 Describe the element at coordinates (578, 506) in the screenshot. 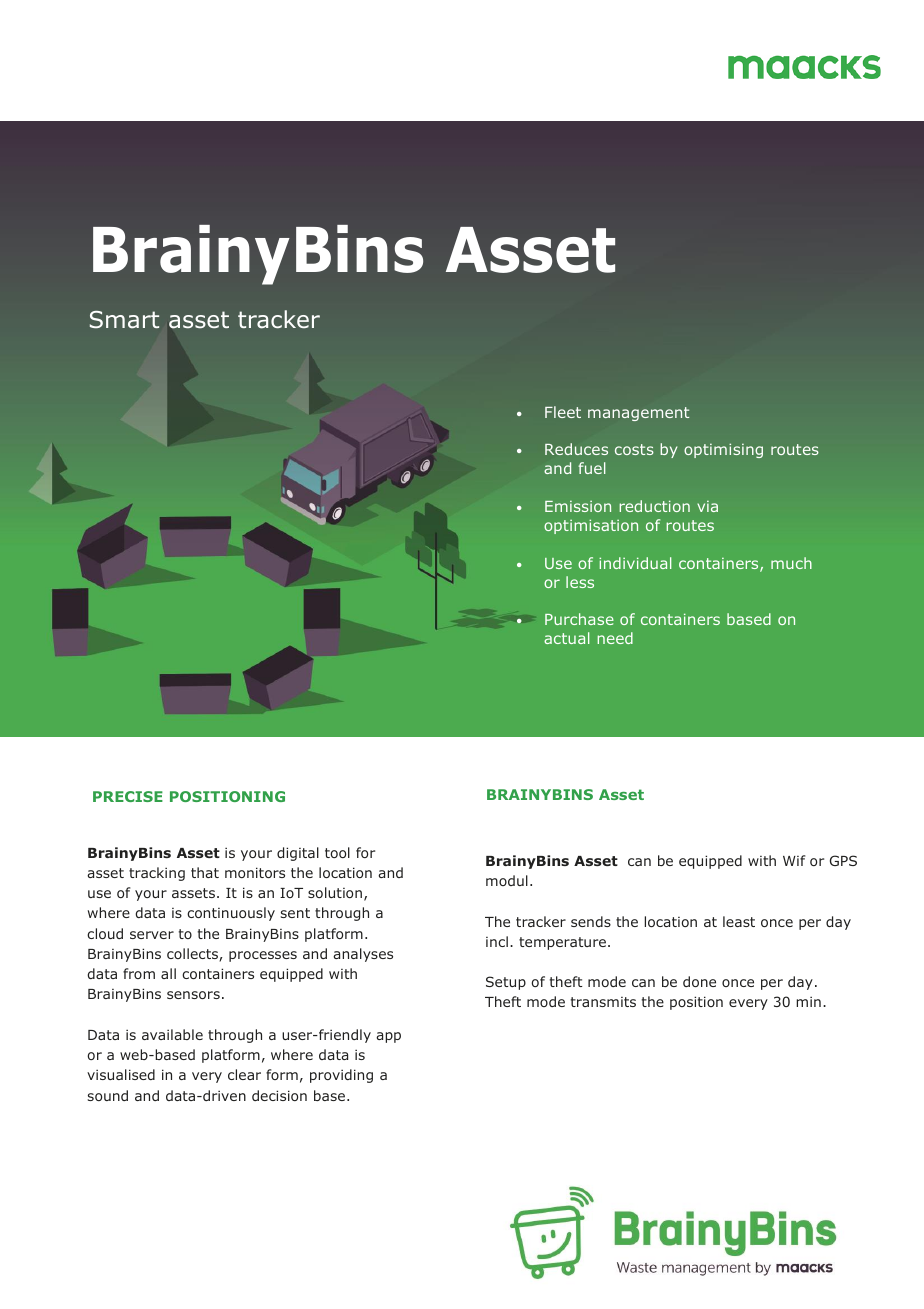

I see `Emission` at that location.
